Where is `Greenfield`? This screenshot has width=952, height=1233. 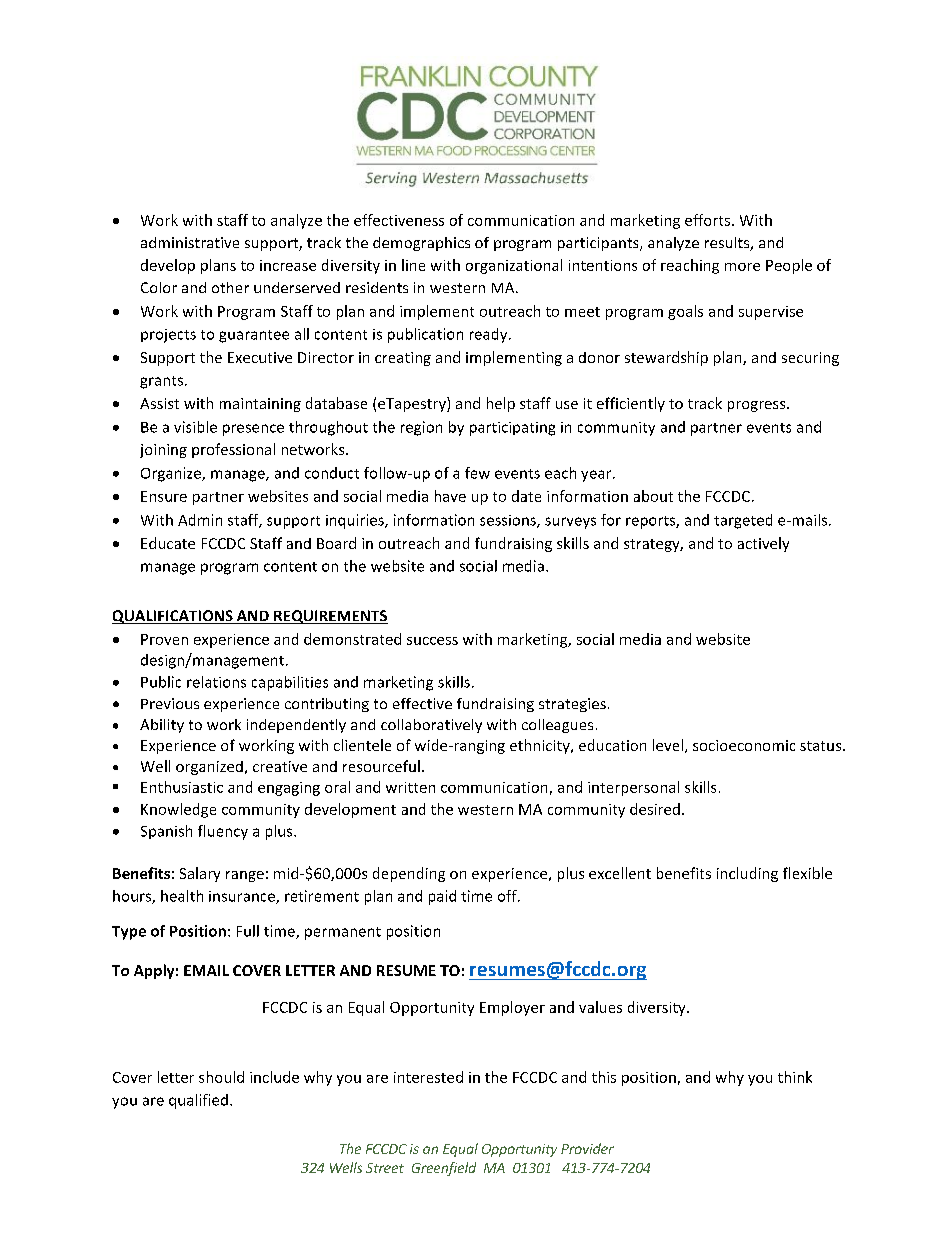 Greenfield is located at coordinates (444, 1169).
